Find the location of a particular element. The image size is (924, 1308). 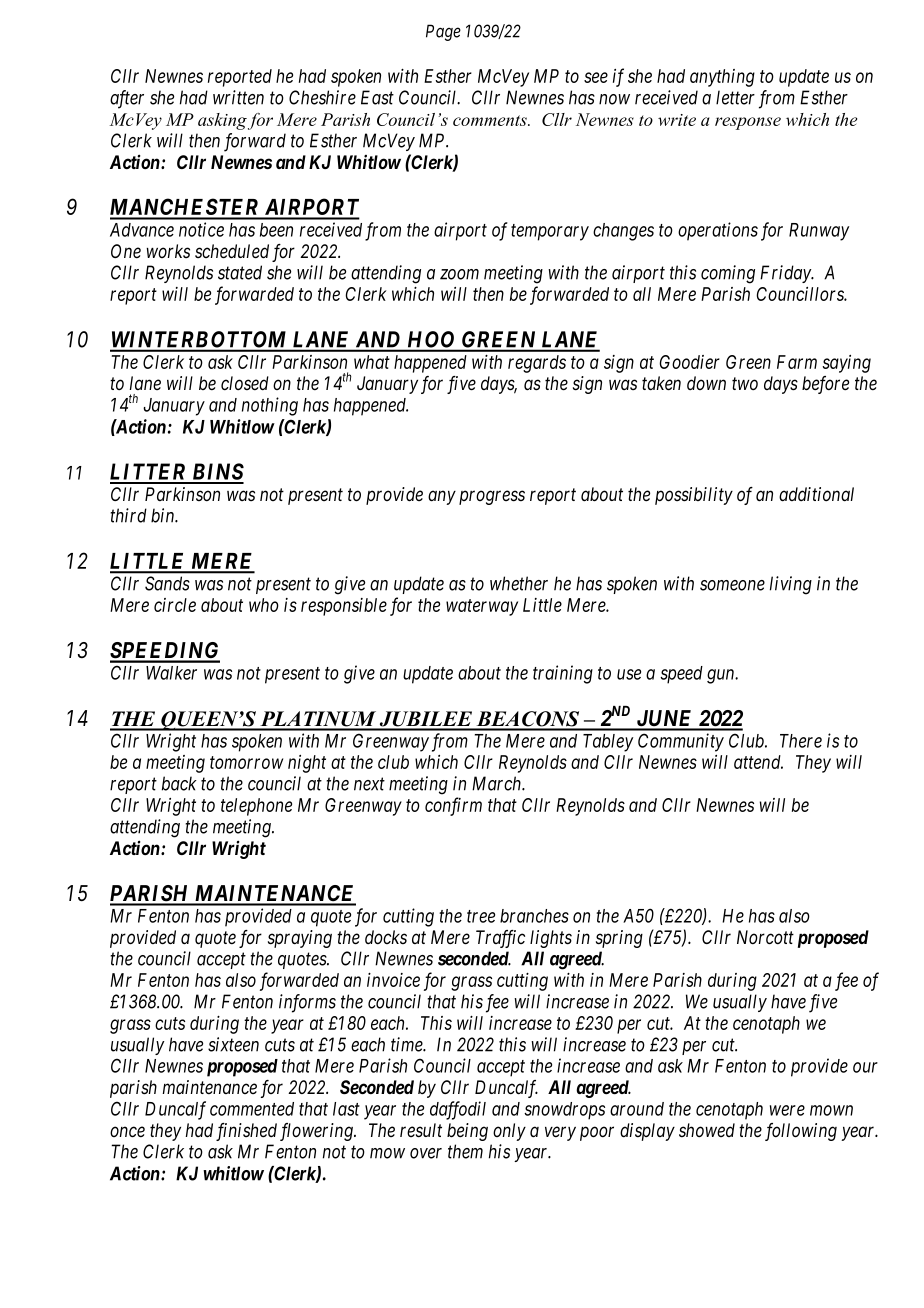

regards is located at coordinates (537, 364).
